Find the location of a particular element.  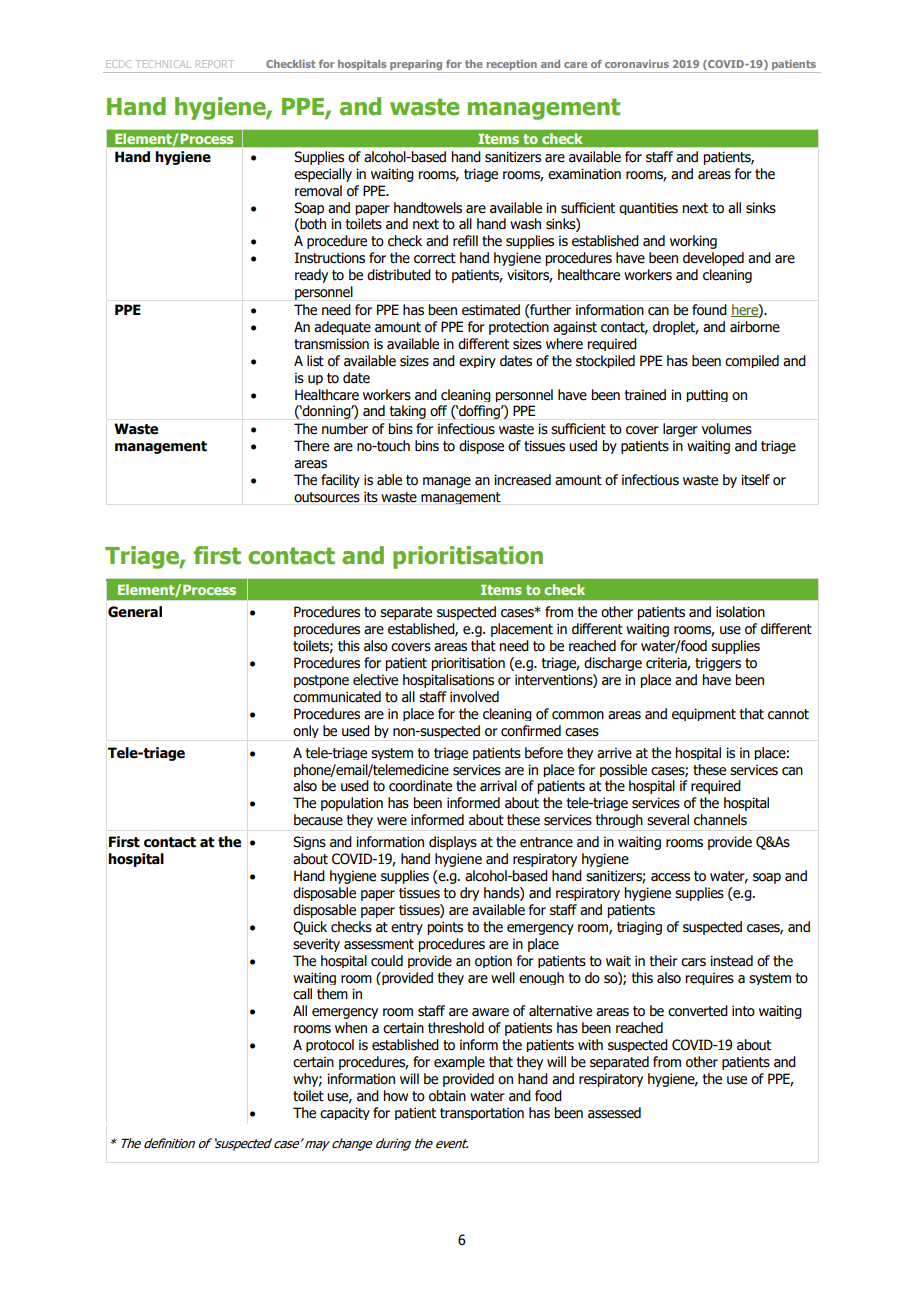

protocol is located at coordinates (330, 1045).
